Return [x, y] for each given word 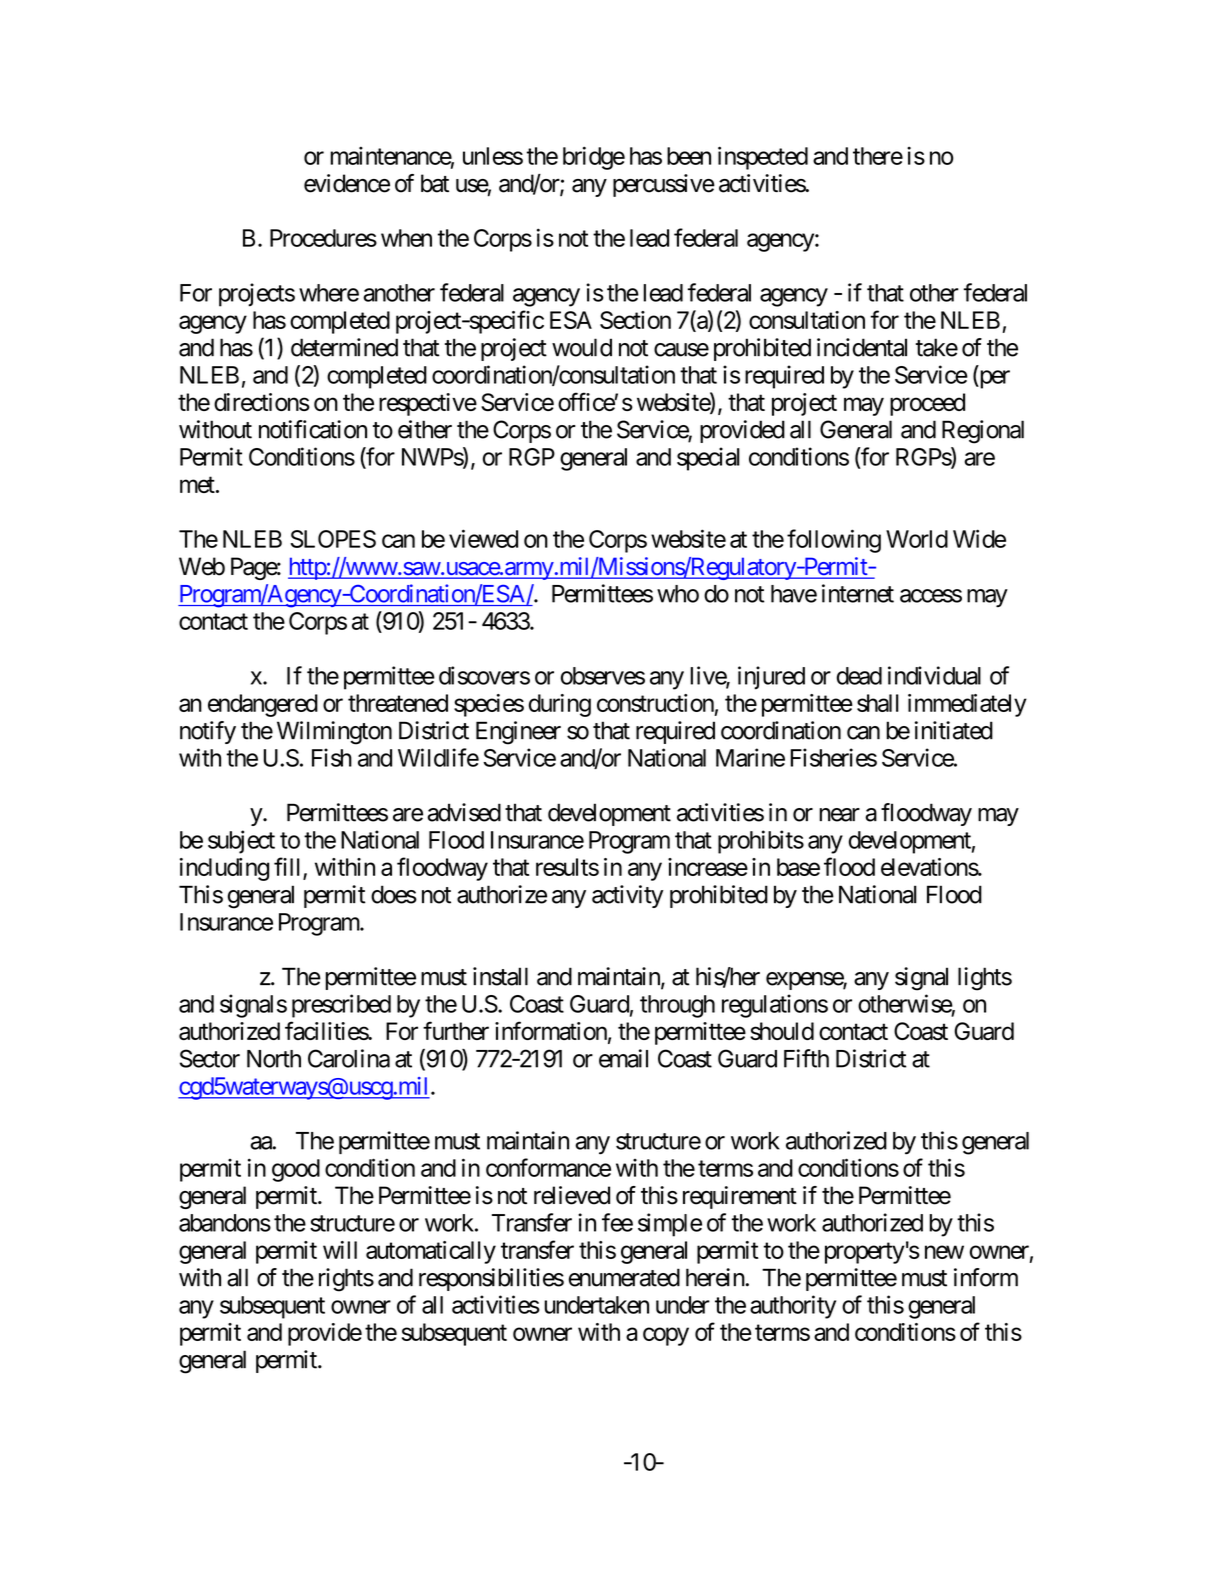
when [406, 238]
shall [878, 703]
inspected [763, 158]
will [340, 1250]
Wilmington [334, 733]
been [689, 156]
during [560, 705]
